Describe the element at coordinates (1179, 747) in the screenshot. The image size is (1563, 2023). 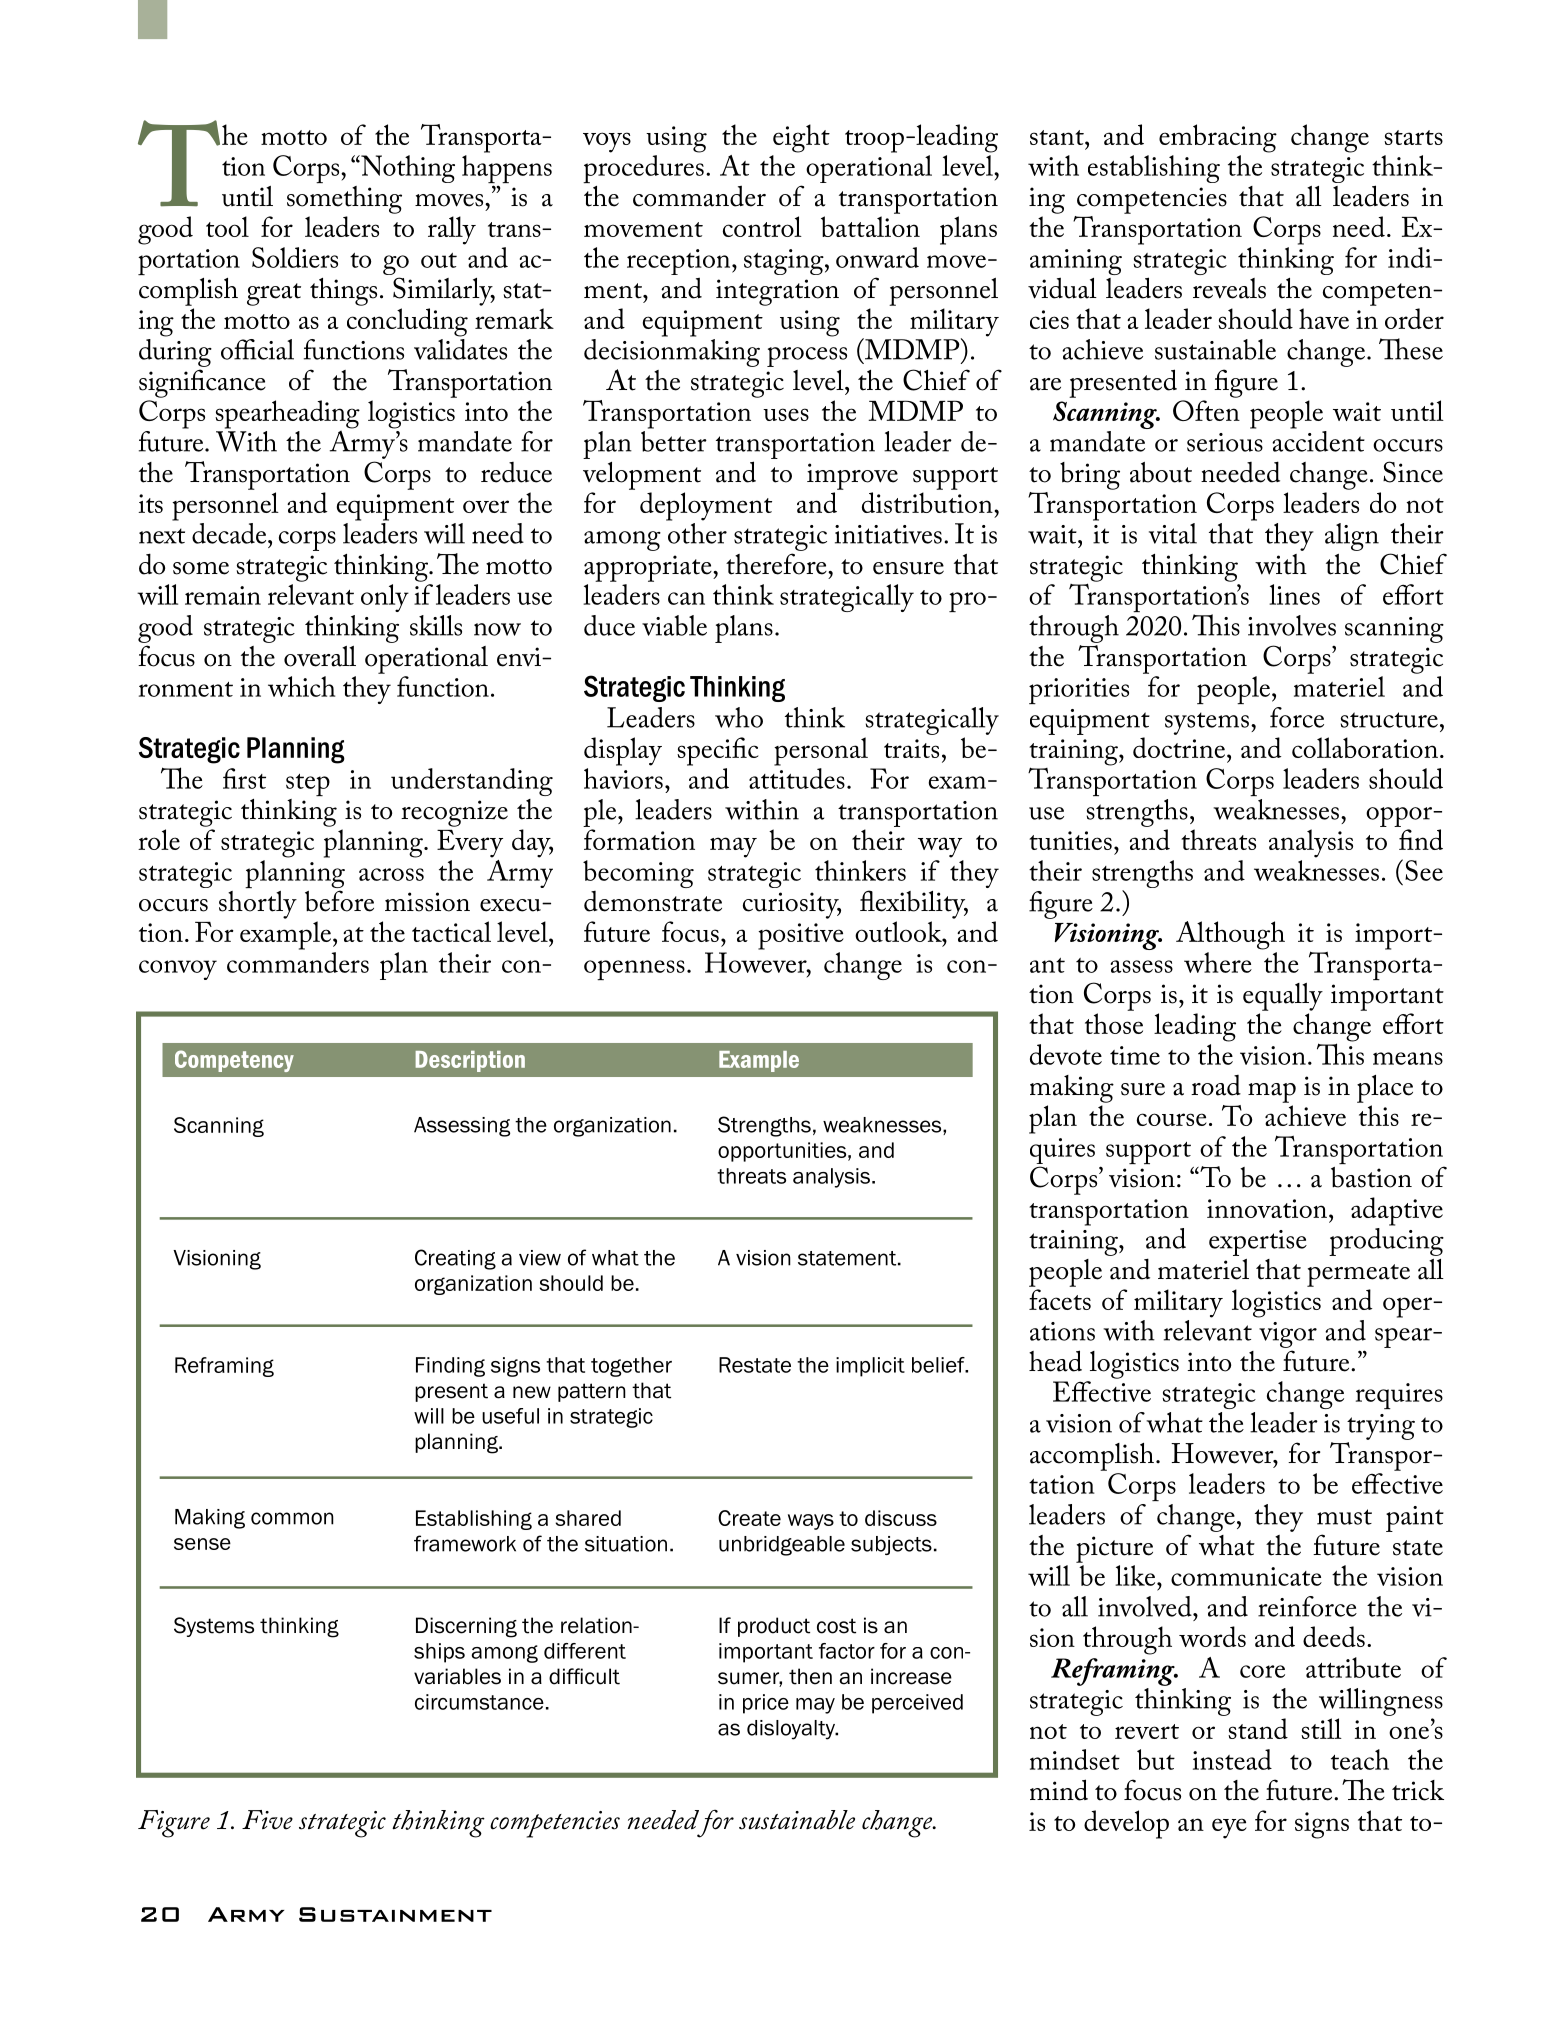
I see `doctrine` at that location.
